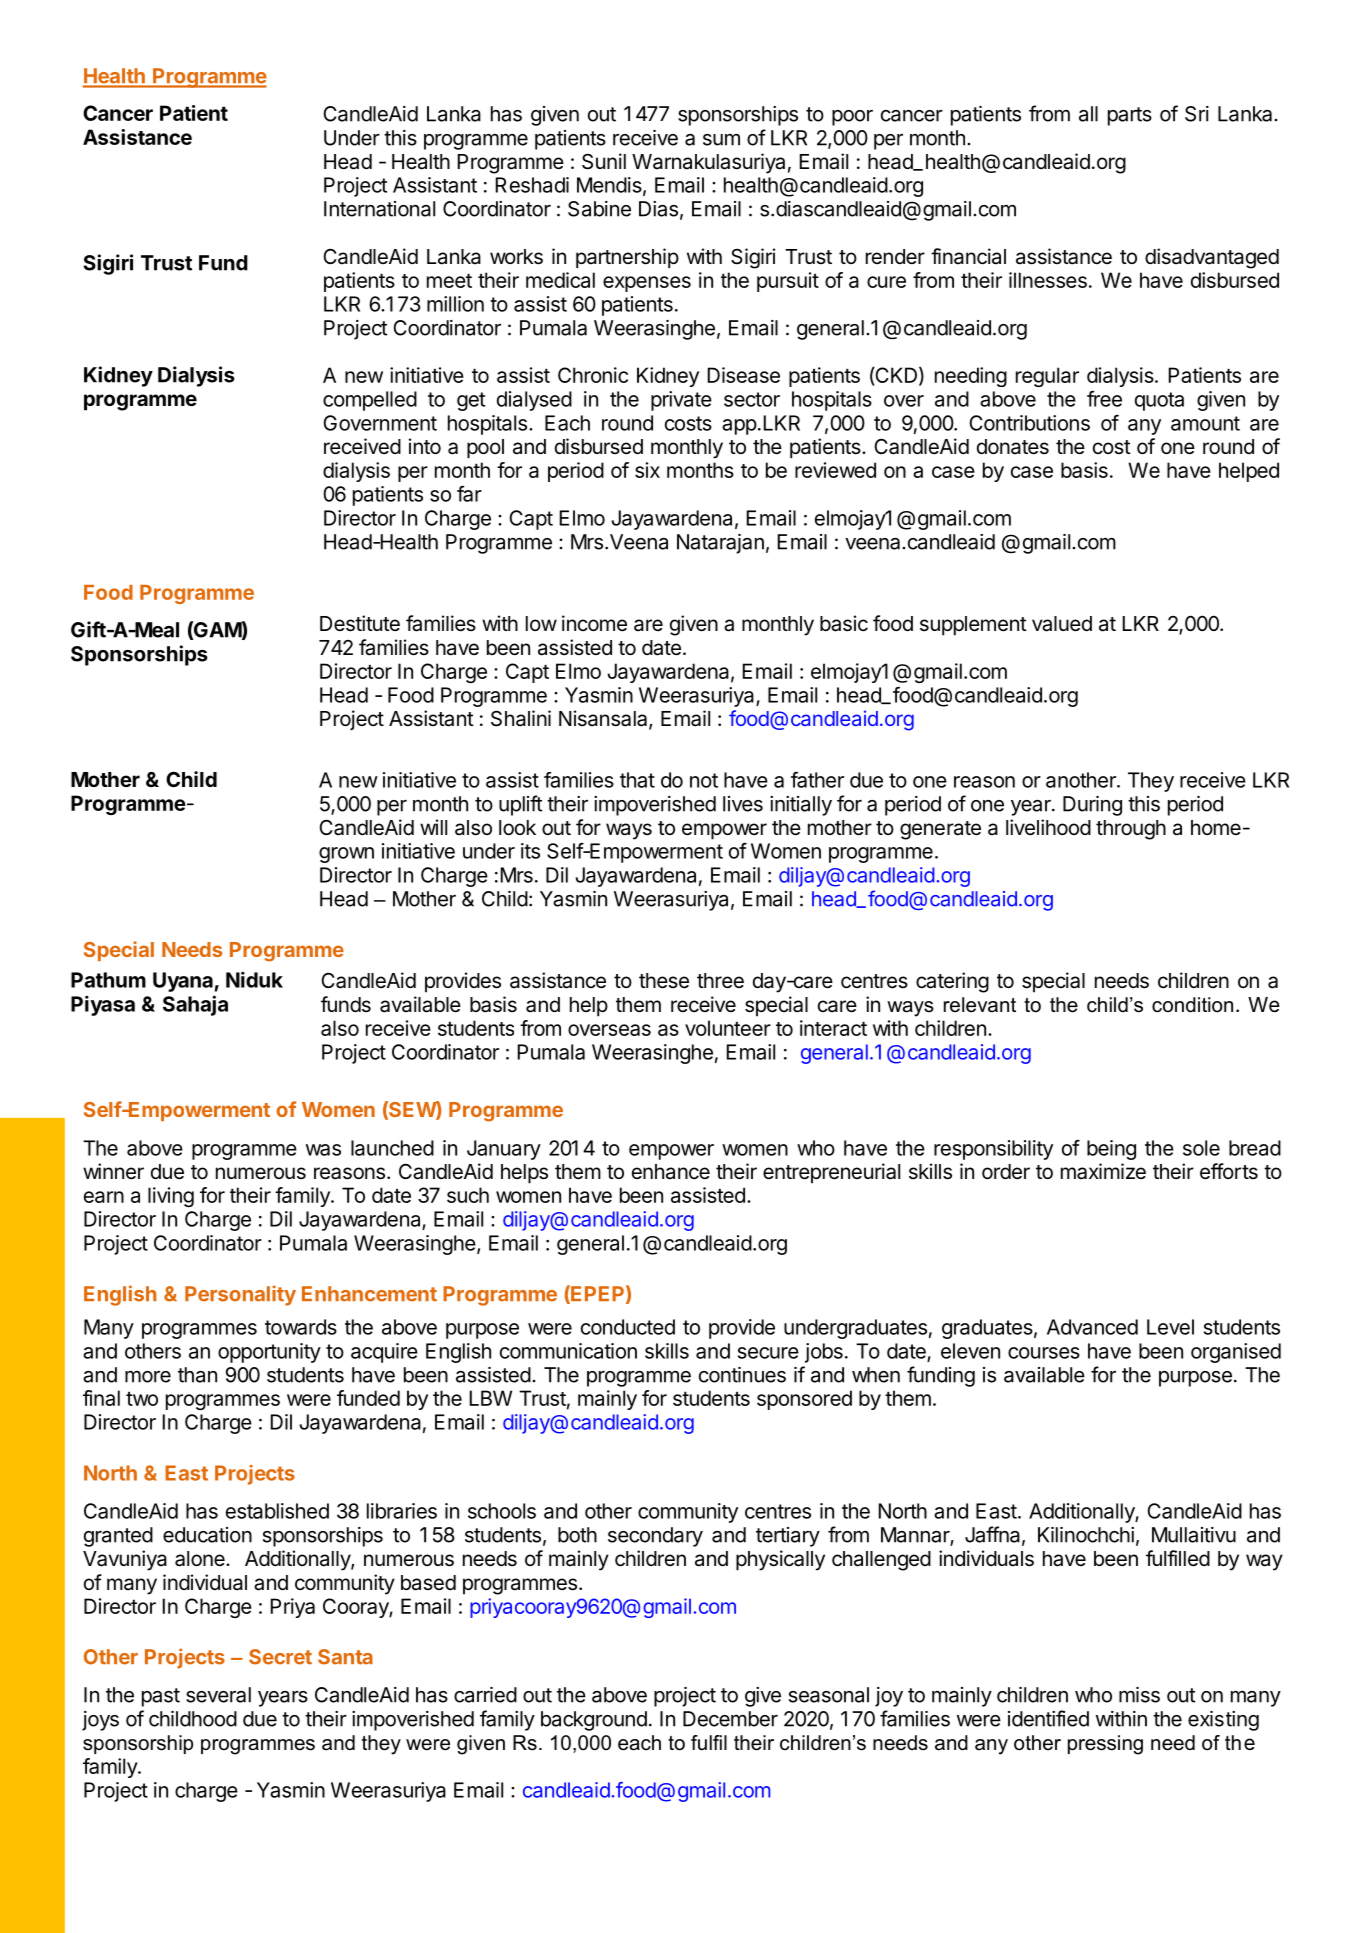 This screenshot has width=1367, height=1933. I want to click on parts, so click(1130, 116).
